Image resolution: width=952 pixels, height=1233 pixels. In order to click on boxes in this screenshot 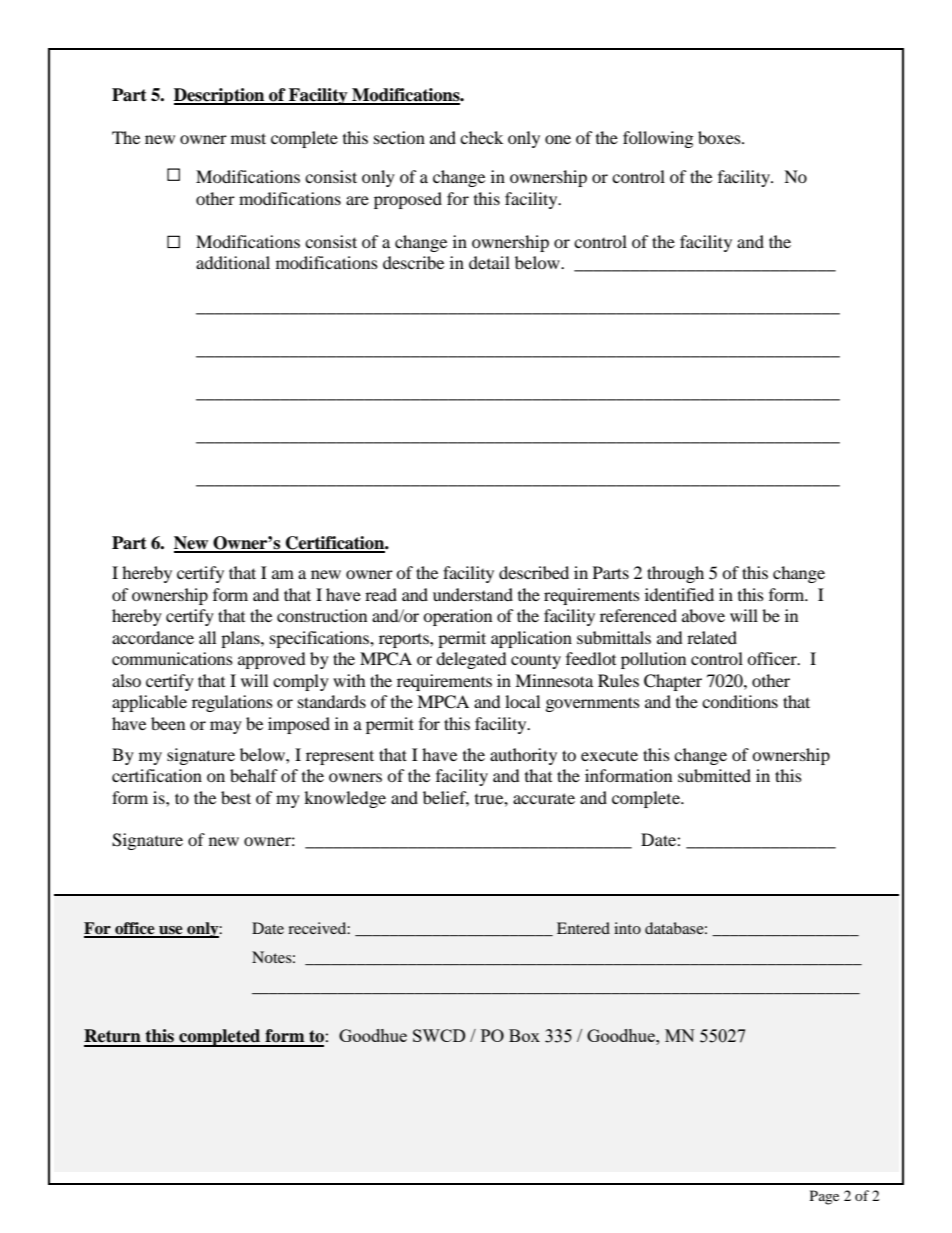, I will do `click(720, 137)`.
